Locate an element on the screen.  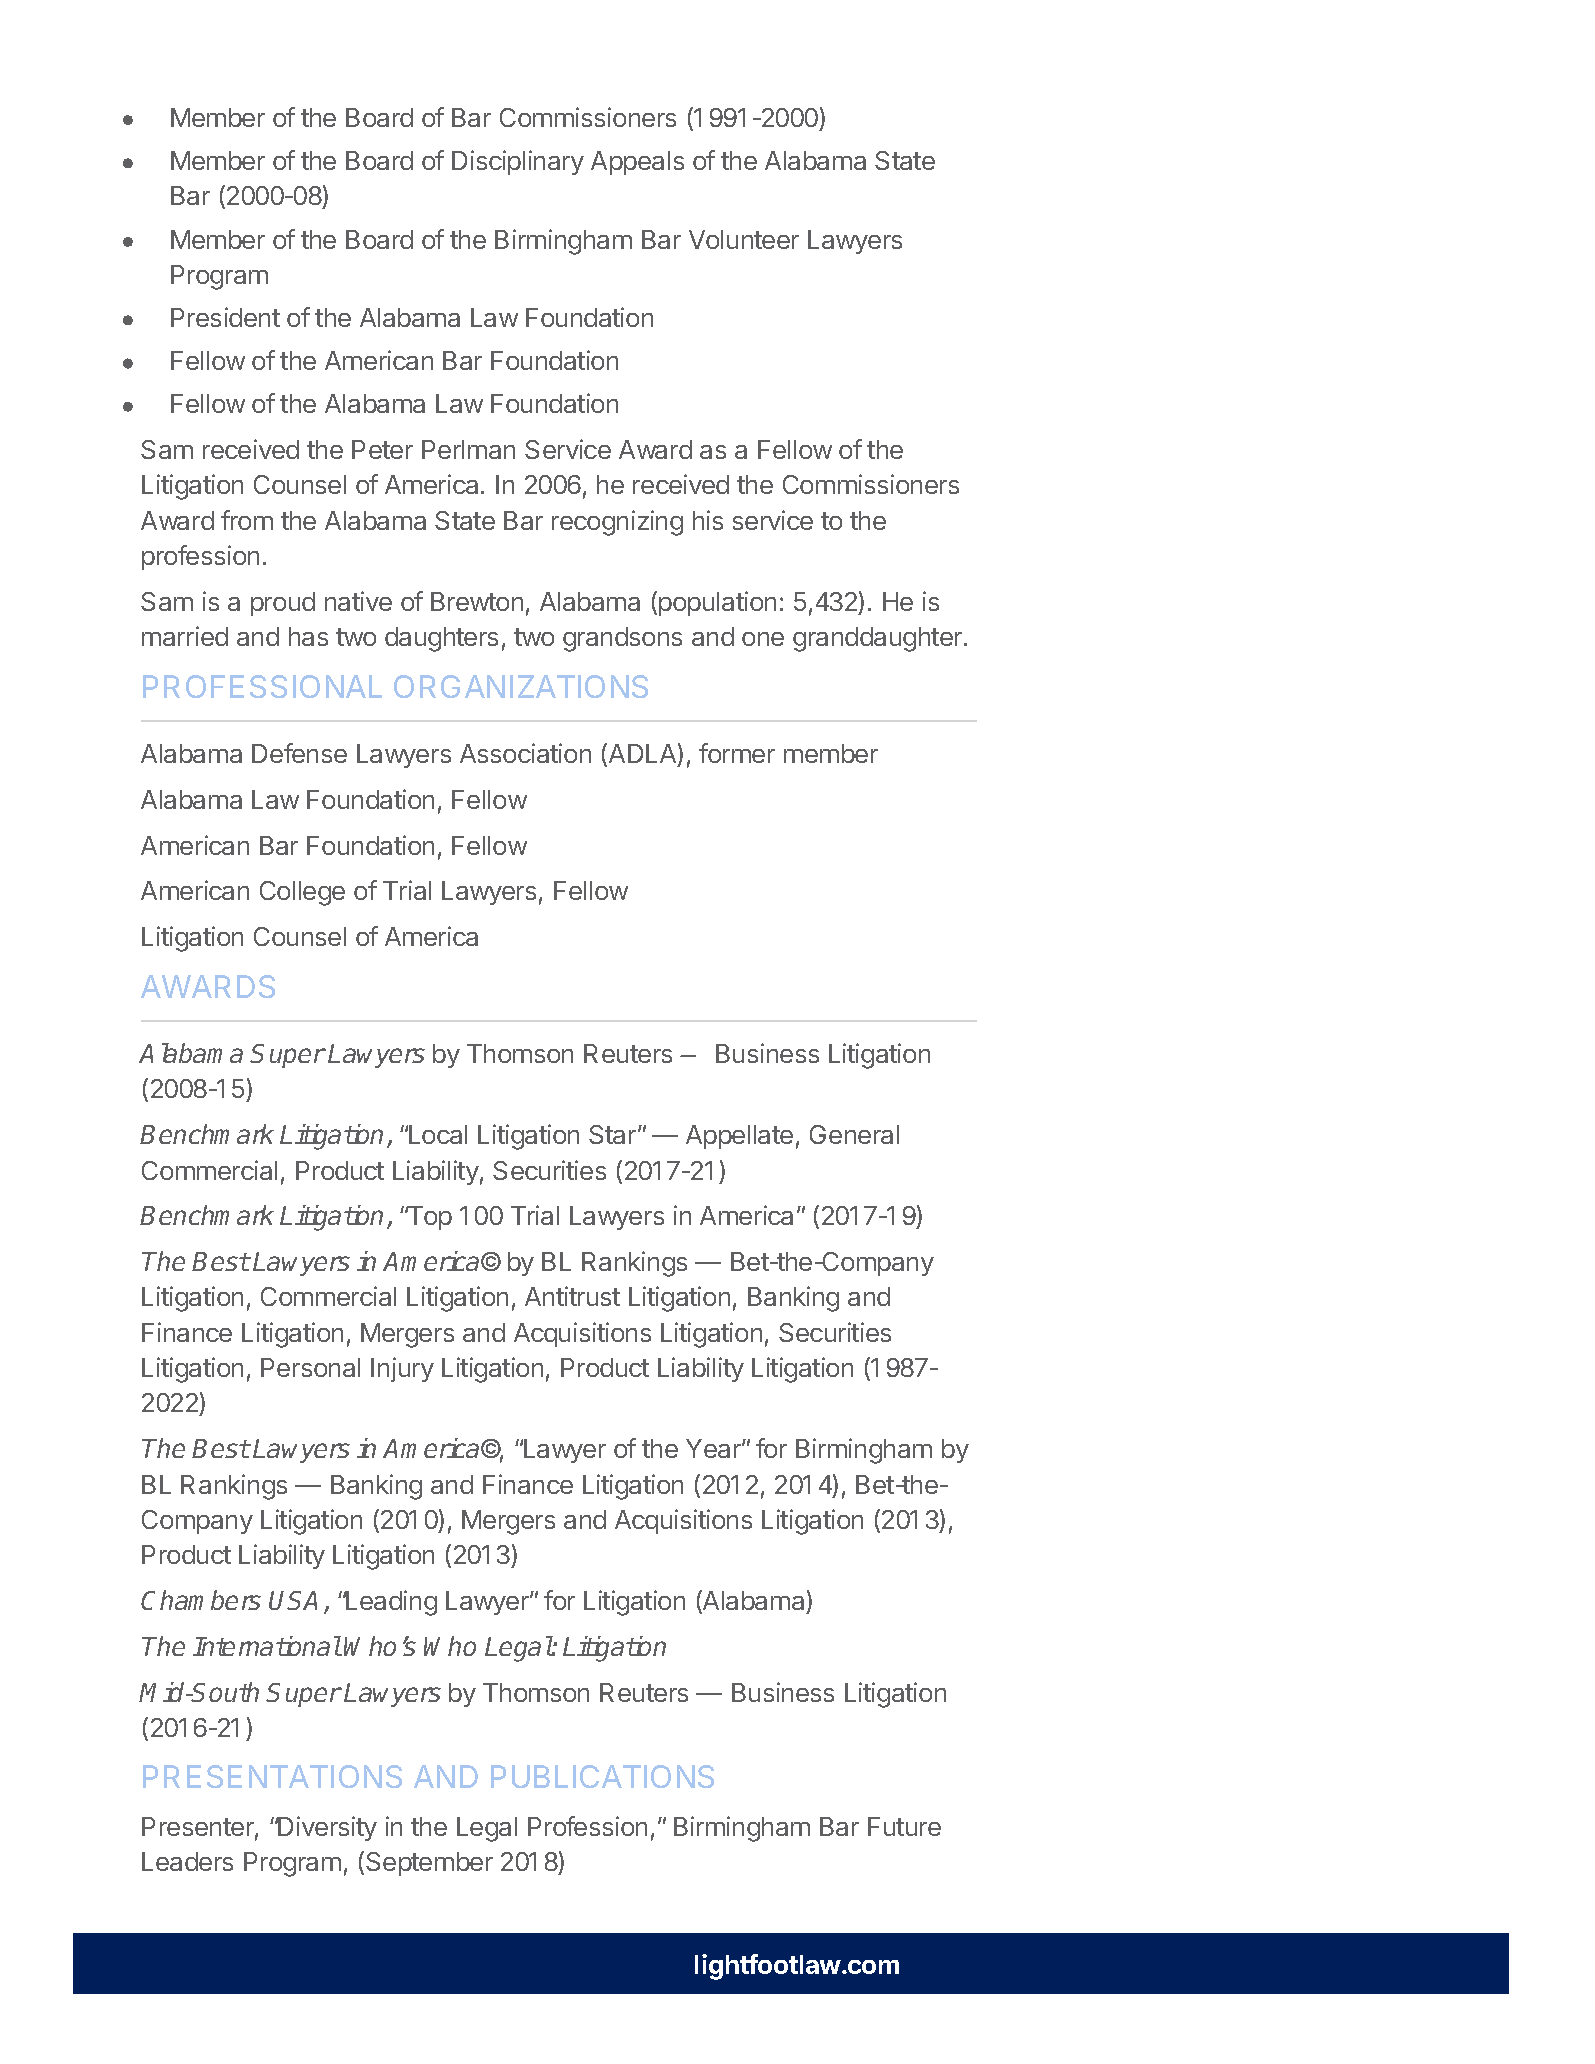
granddaughter is located at coordinates (879, 639).
